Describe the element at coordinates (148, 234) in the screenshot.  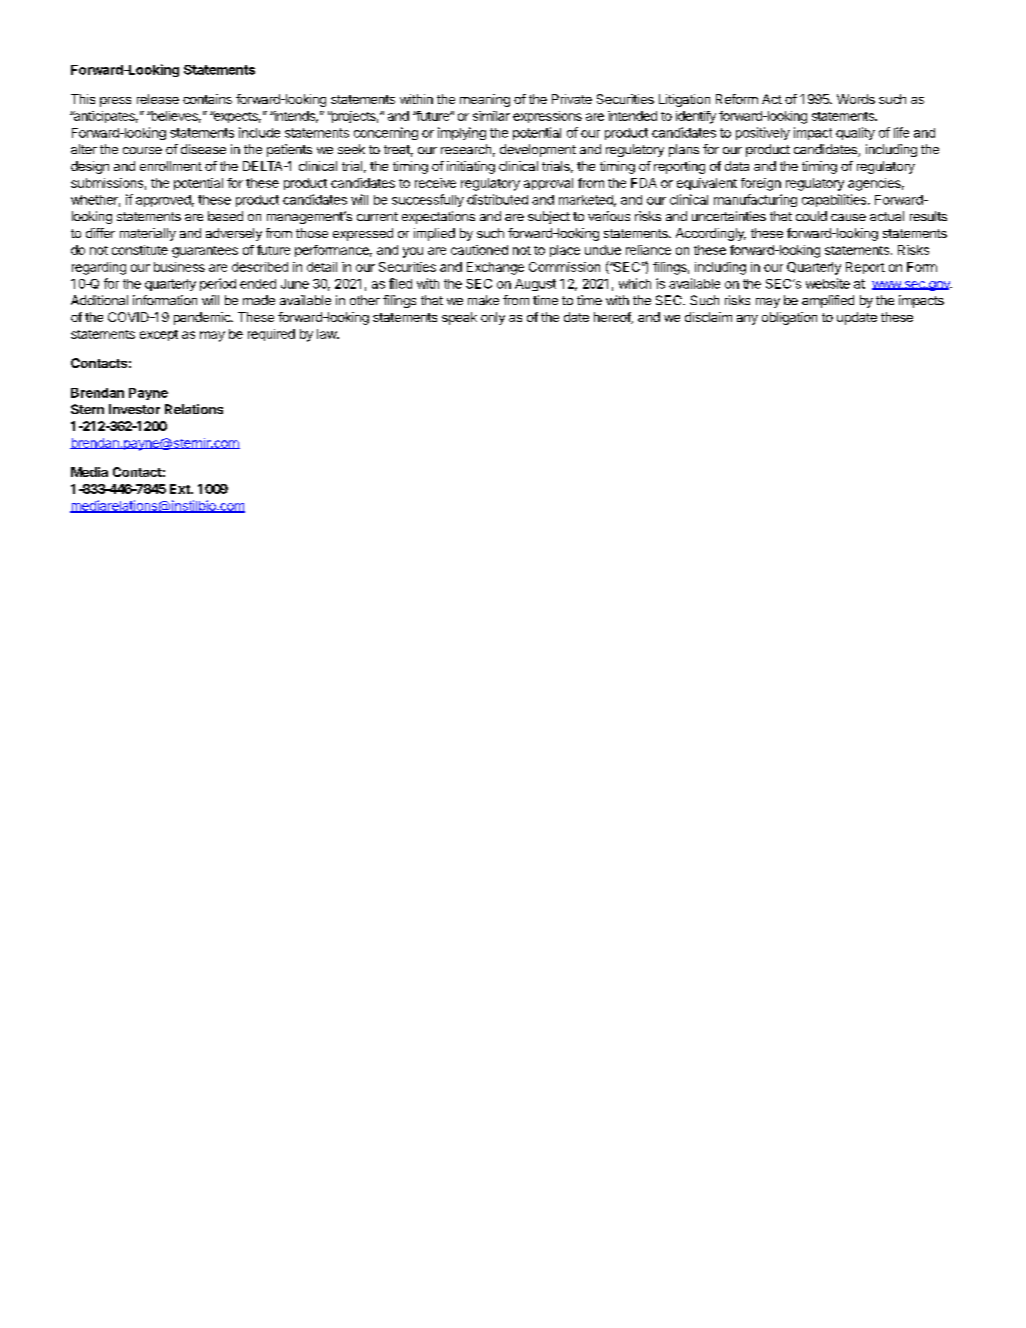
I see `materially` at that location.
